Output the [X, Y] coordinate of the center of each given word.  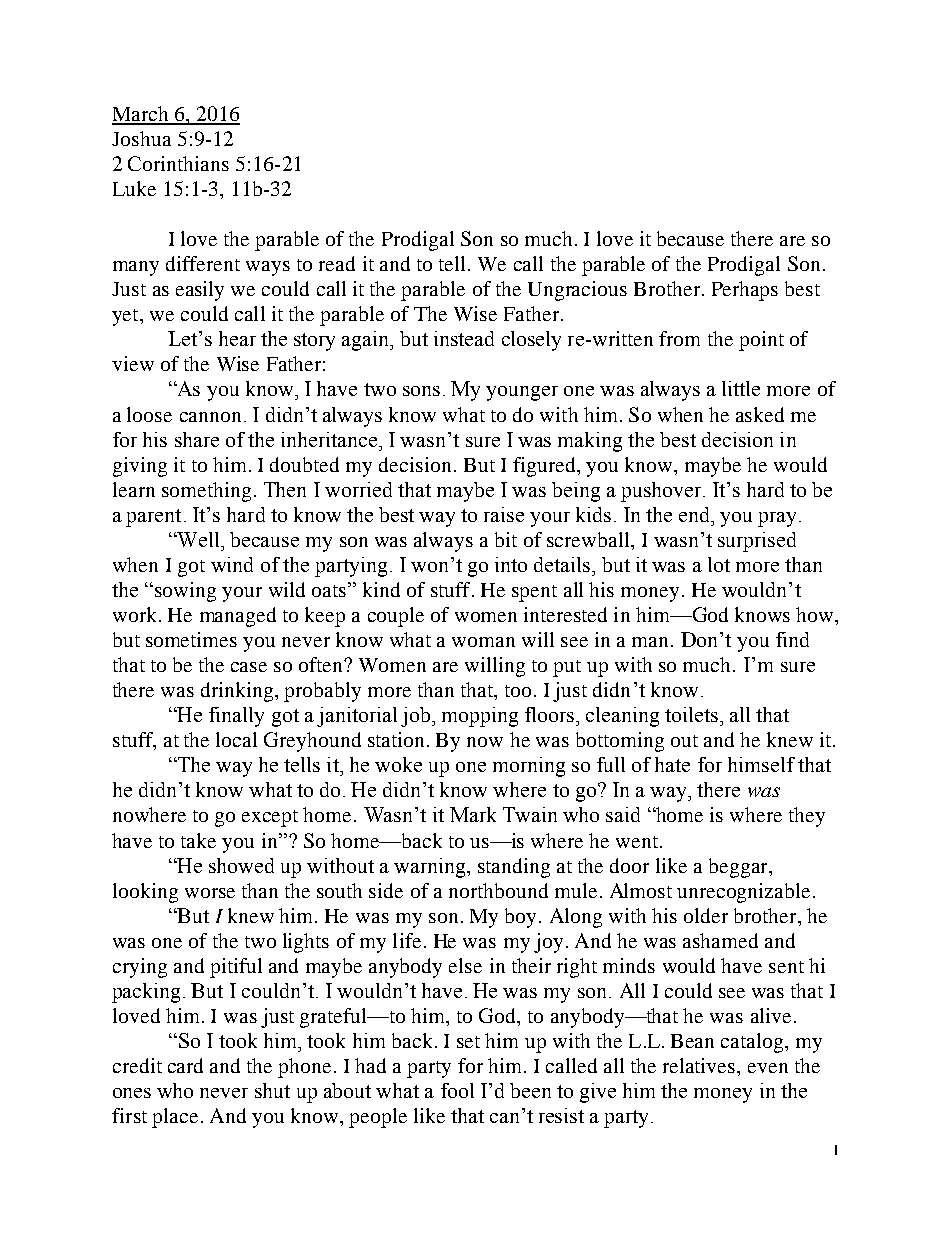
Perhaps [745, 291]
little [741, 388]
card [185, 1065]
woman [483, 642]
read [337, 263]
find [792, 639]
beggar [739, 868]
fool [457, 1090]
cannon [210, 417]
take [198, 840]
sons [421, 391]
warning [431, 868]
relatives [700, 1065]
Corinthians [178, 163]
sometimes [191, 639]
